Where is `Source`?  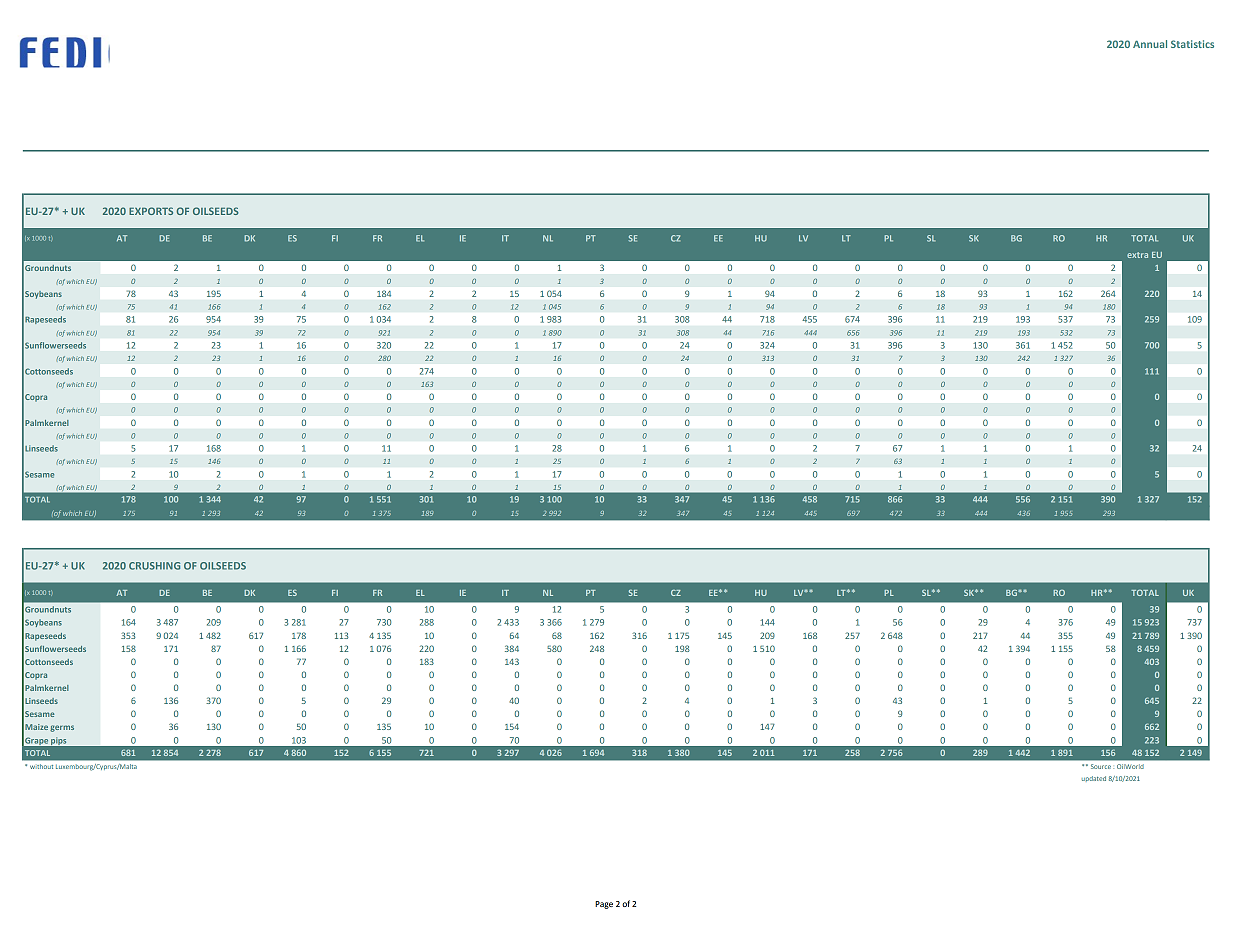 Source is located at coordinates (1101, 766).
